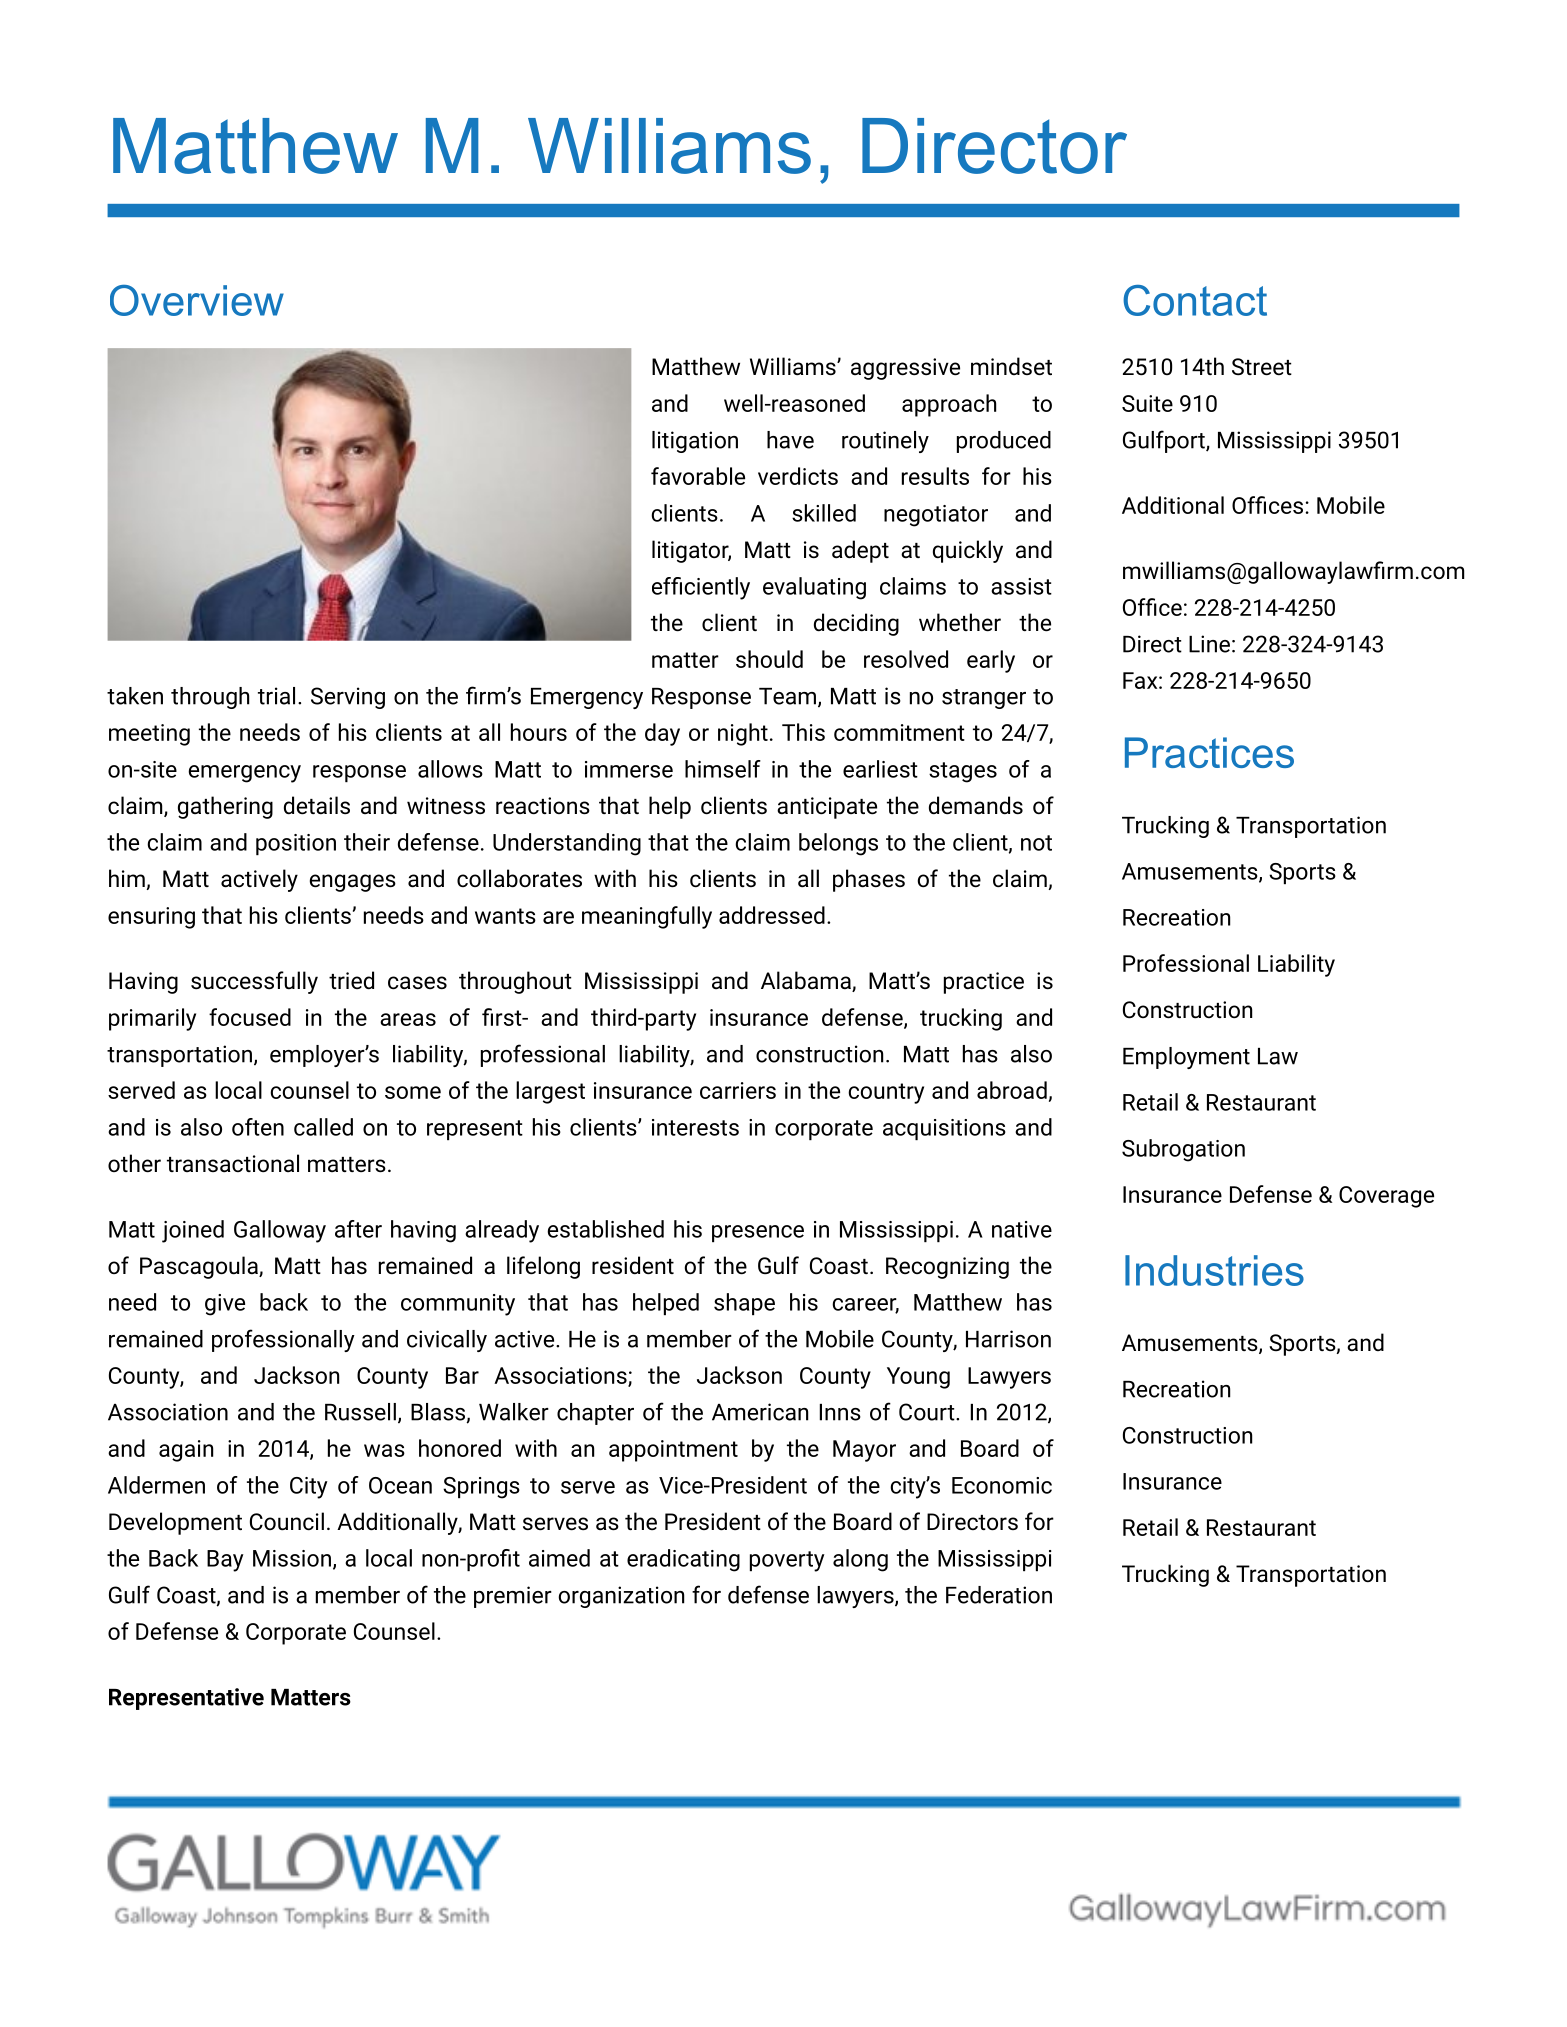  I want to click on Employment, so click(1186, 1058).
